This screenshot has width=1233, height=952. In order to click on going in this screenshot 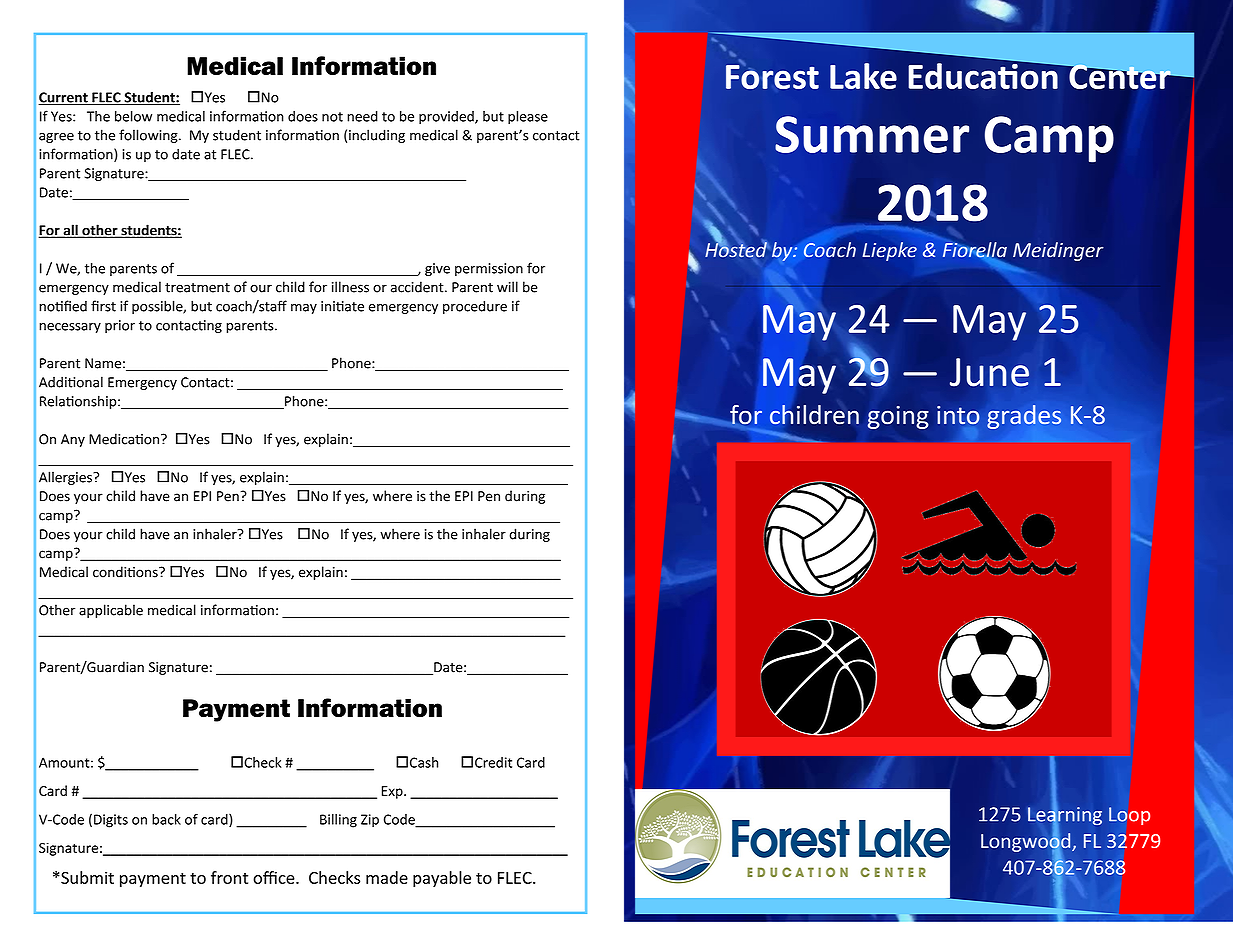, I will do `click(898, 417)`.
